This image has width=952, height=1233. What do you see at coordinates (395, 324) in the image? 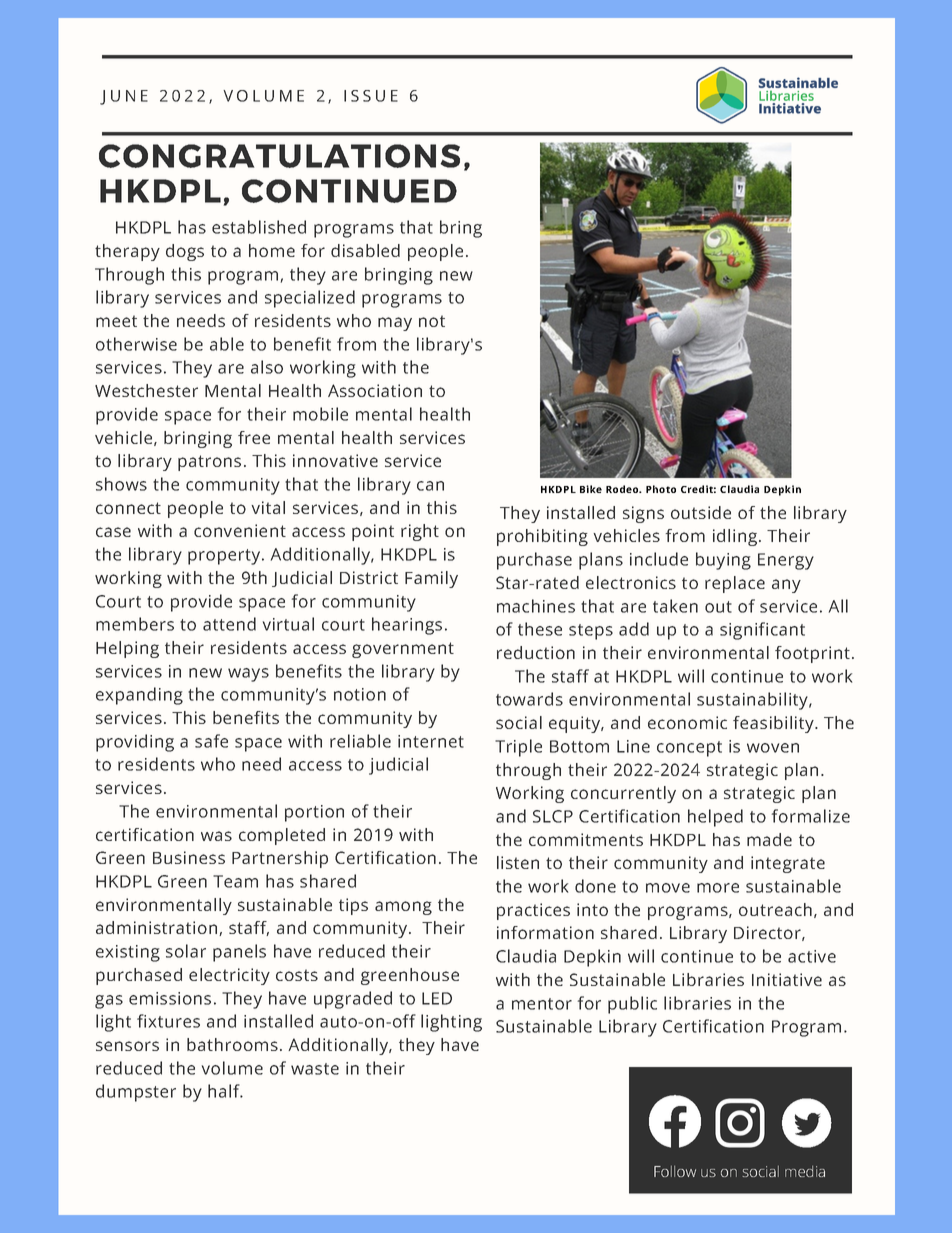
I see `may` at bounding box center [395, 324].
